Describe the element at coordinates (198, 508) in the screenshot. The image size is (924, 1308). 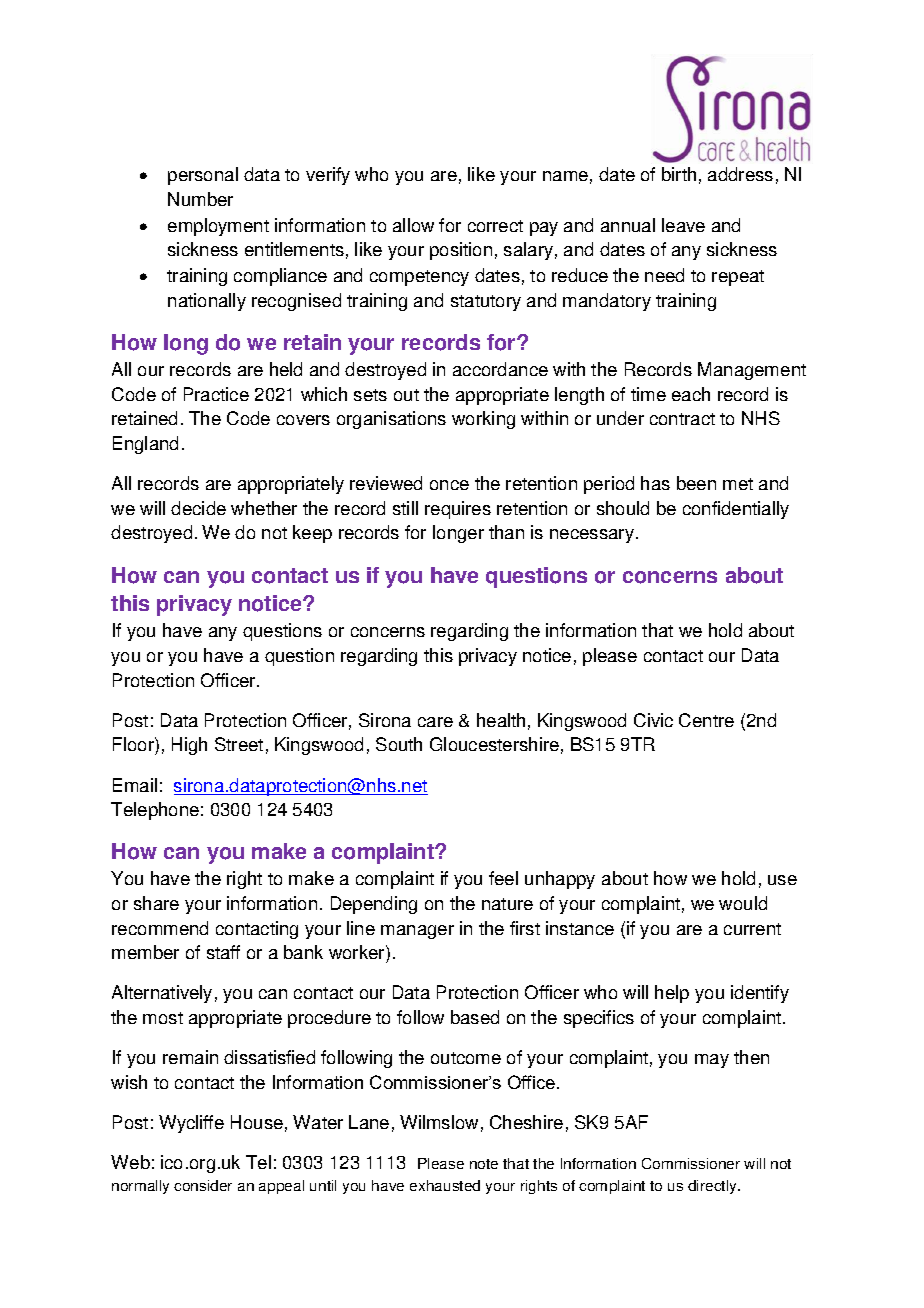
I see `decide` at that location.
